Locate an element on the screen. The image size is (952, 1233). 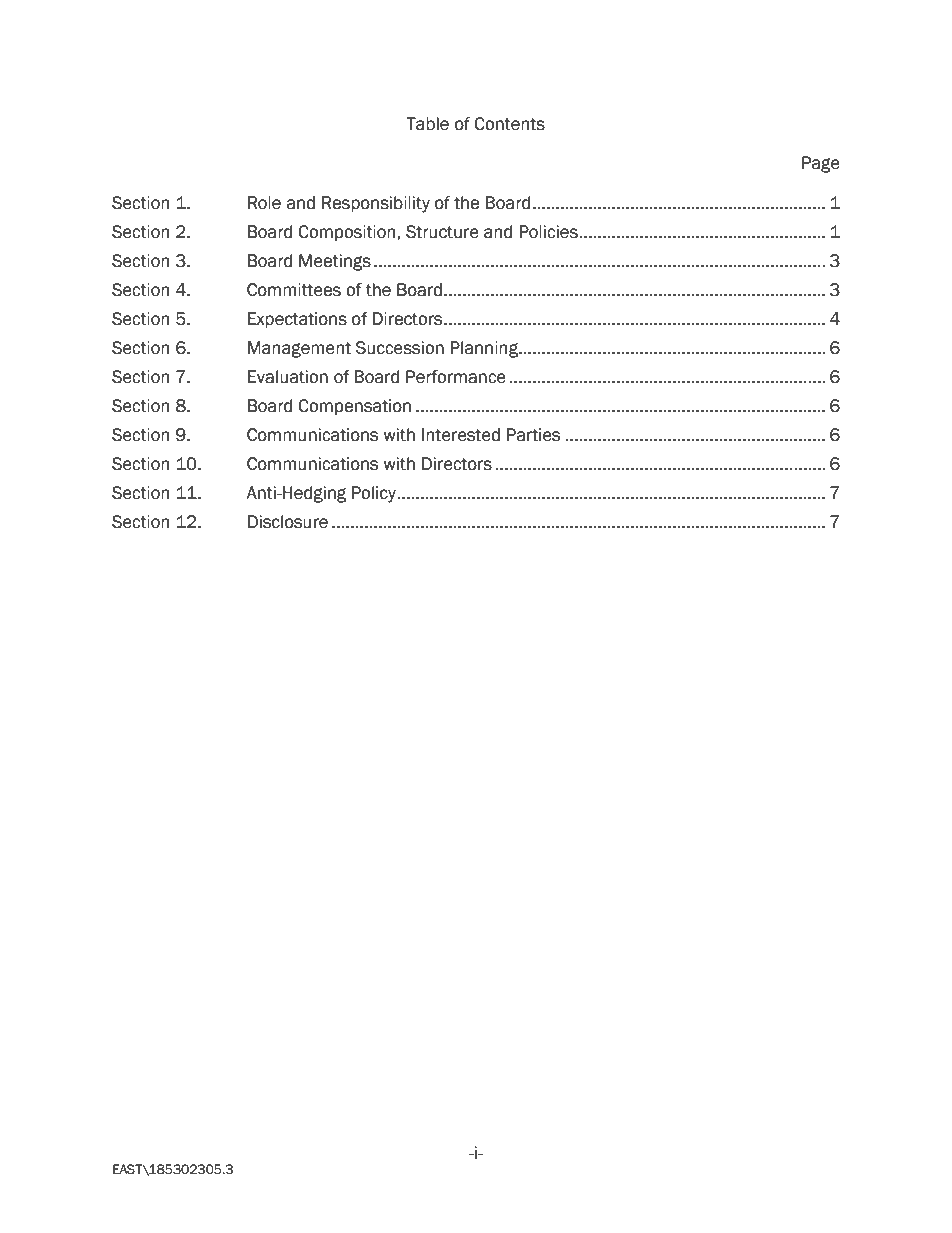
Expectations is located at coordinates (297, 320).
